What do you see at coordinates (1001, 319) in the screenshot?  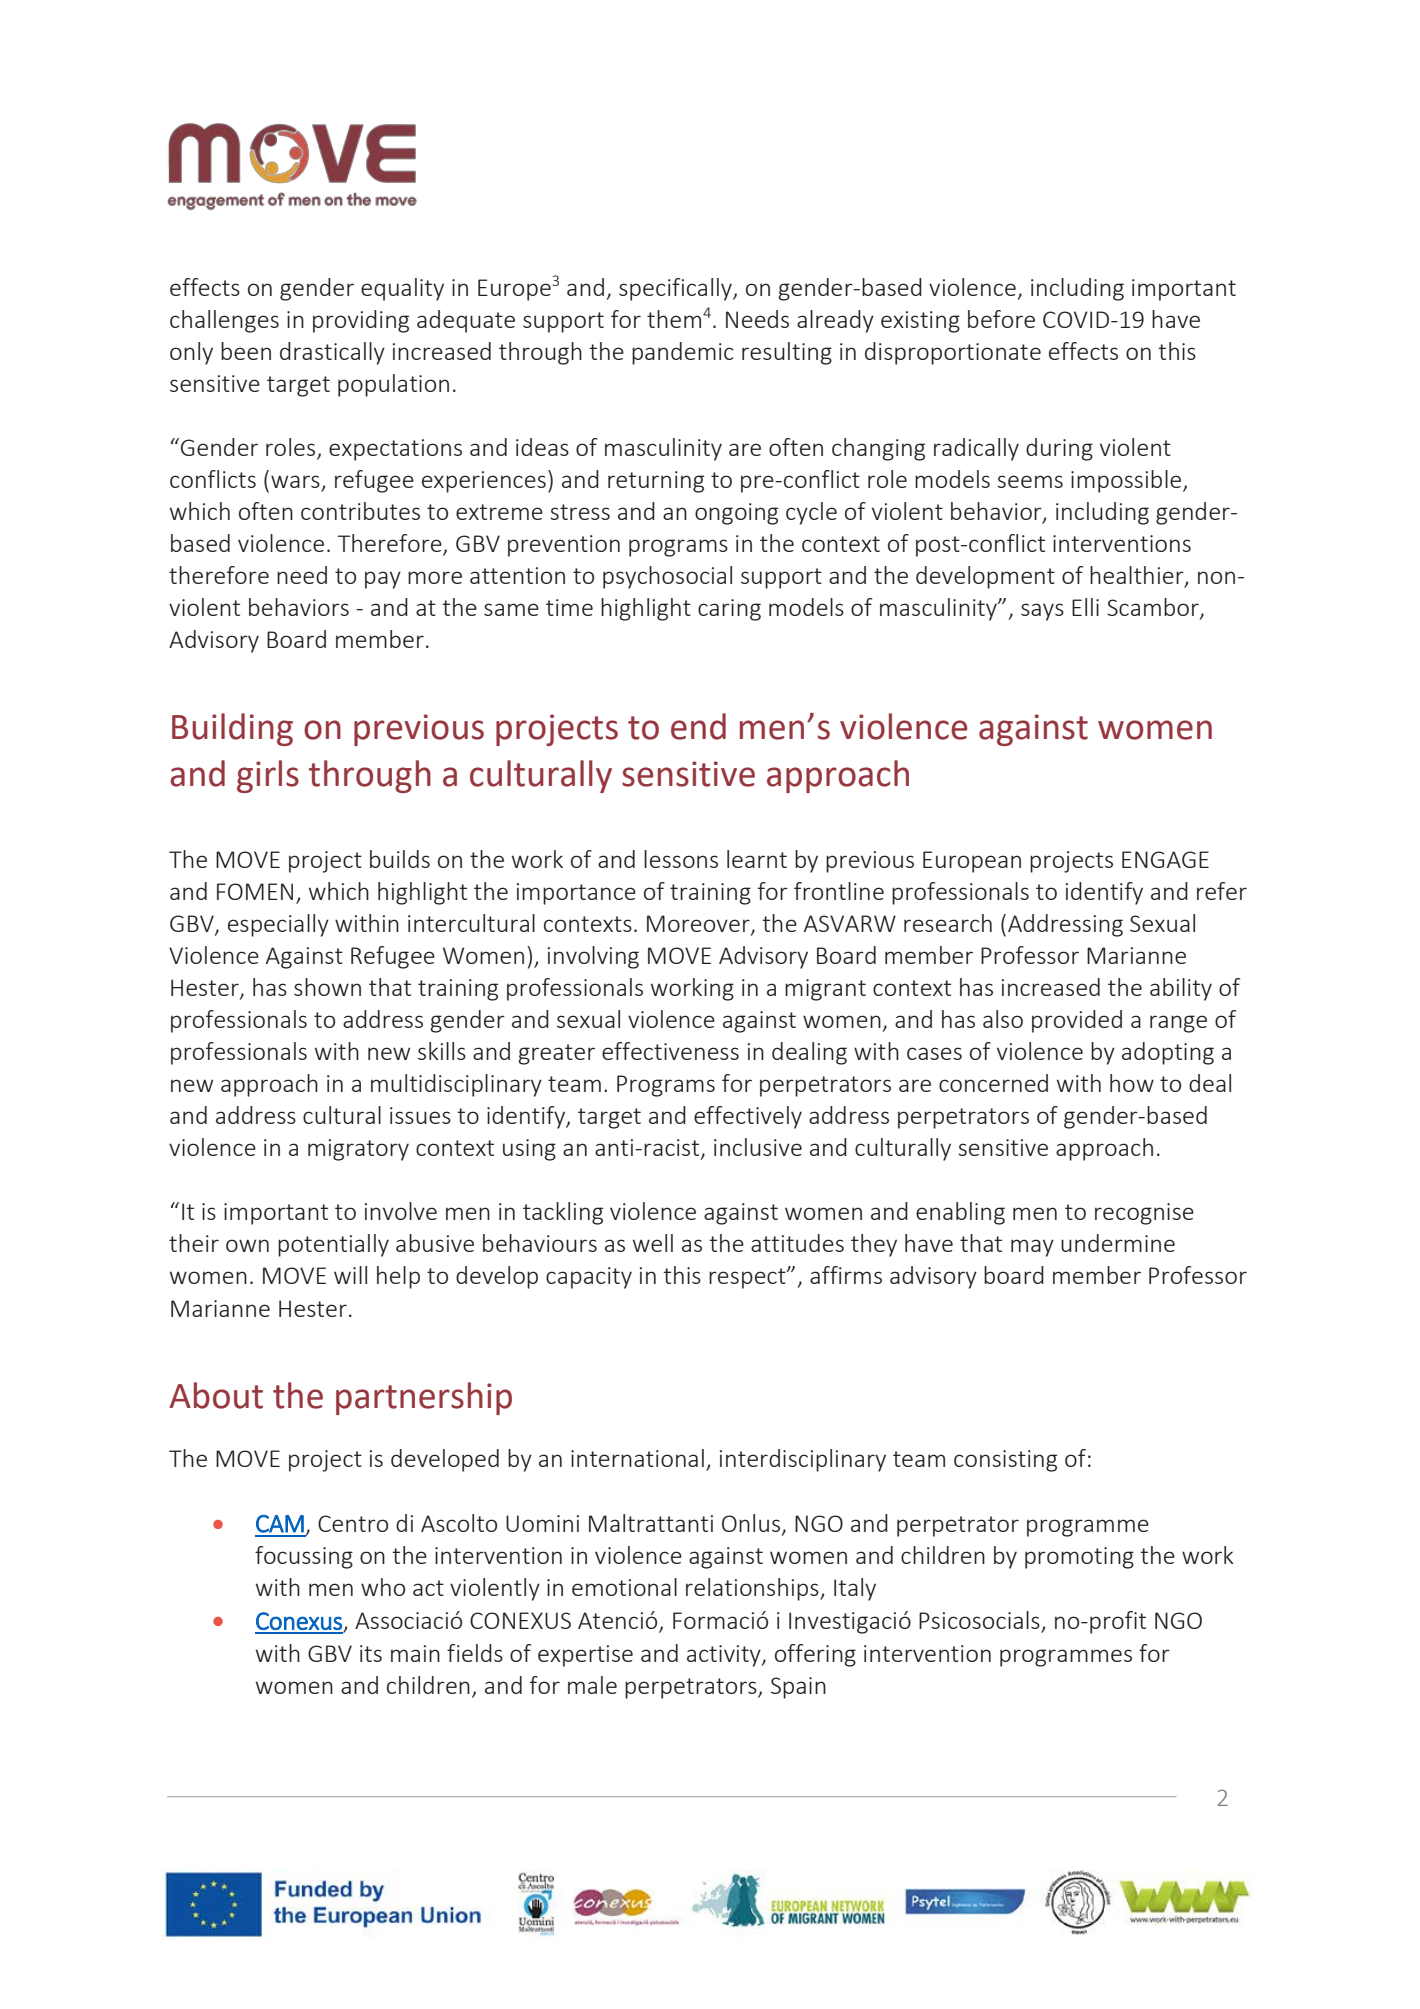 I see `before` at bounding box center [1001, 319].
